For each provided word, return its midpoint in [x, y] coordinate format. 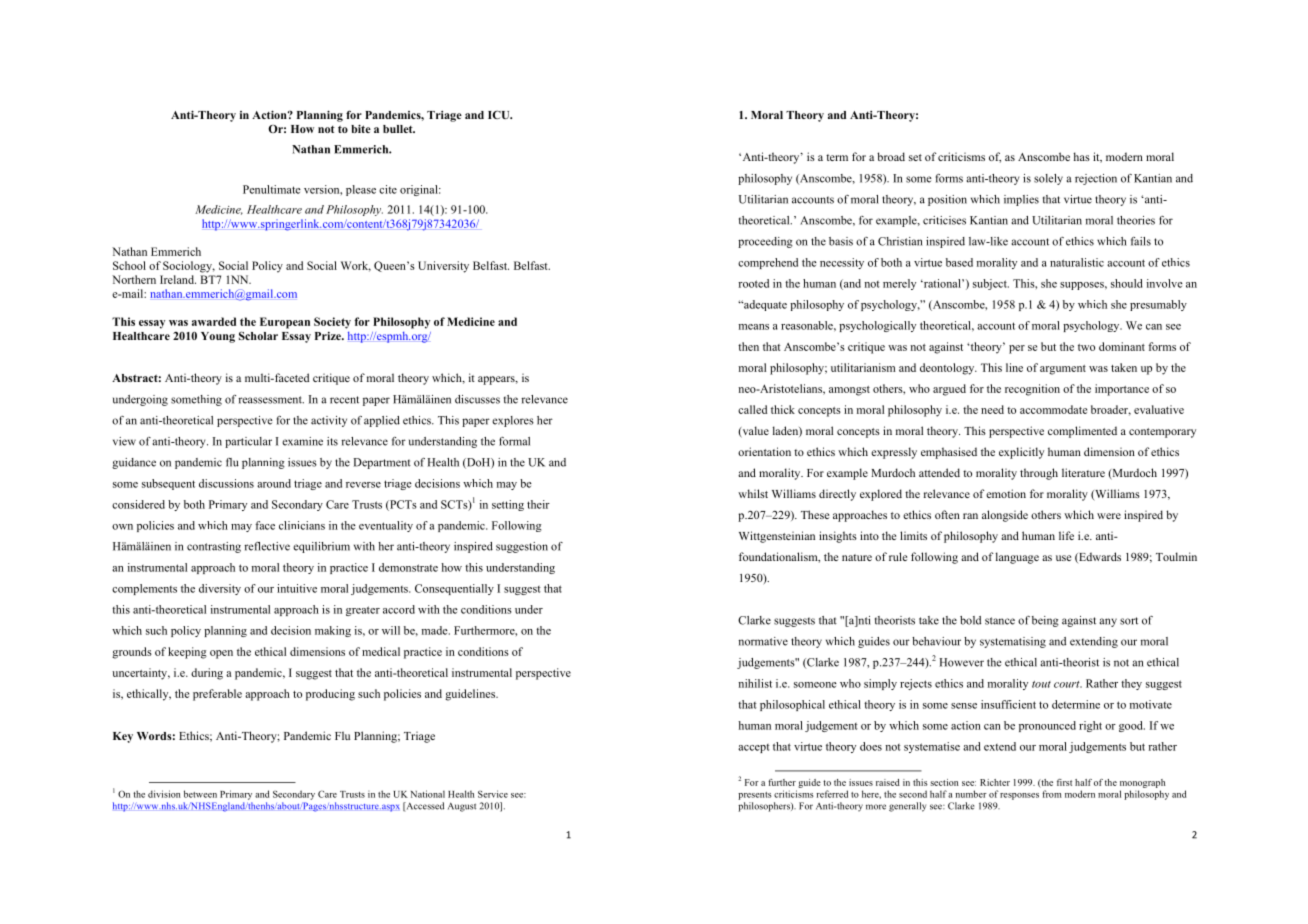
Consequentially [454, 589]
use [1063, 558]
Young [218, 337]
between [200, 794]
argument [1063, 370]
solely [1048, 179]
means [754, 327]
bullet [399, 129]
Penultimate [272, 189]
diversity [220, 589]
